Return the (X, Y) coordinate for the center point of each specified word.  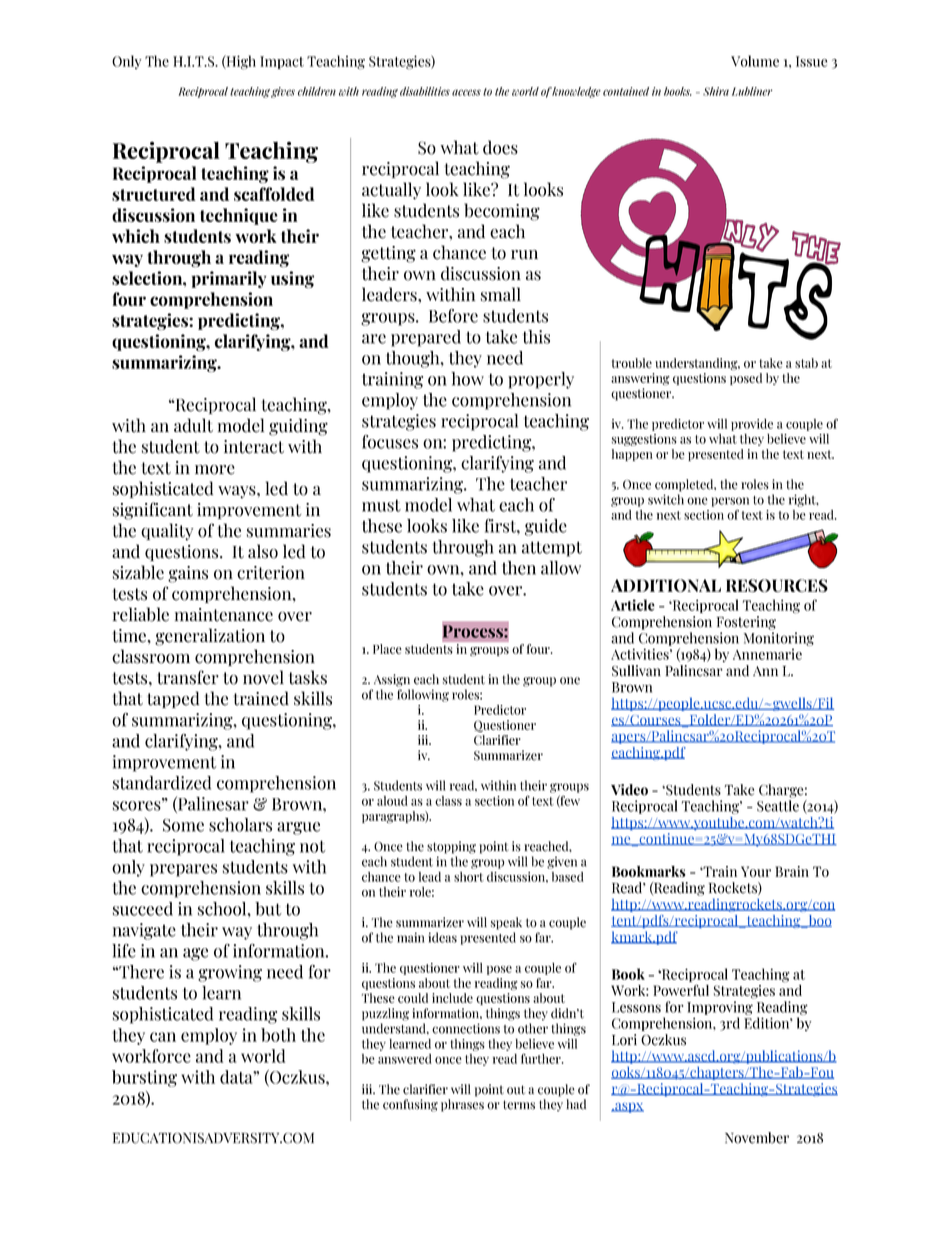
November (757, 1138)
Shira (716, 91)
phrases (462, 1105)
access (466, 92)
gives (283, 92)
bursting (144, 1078)
